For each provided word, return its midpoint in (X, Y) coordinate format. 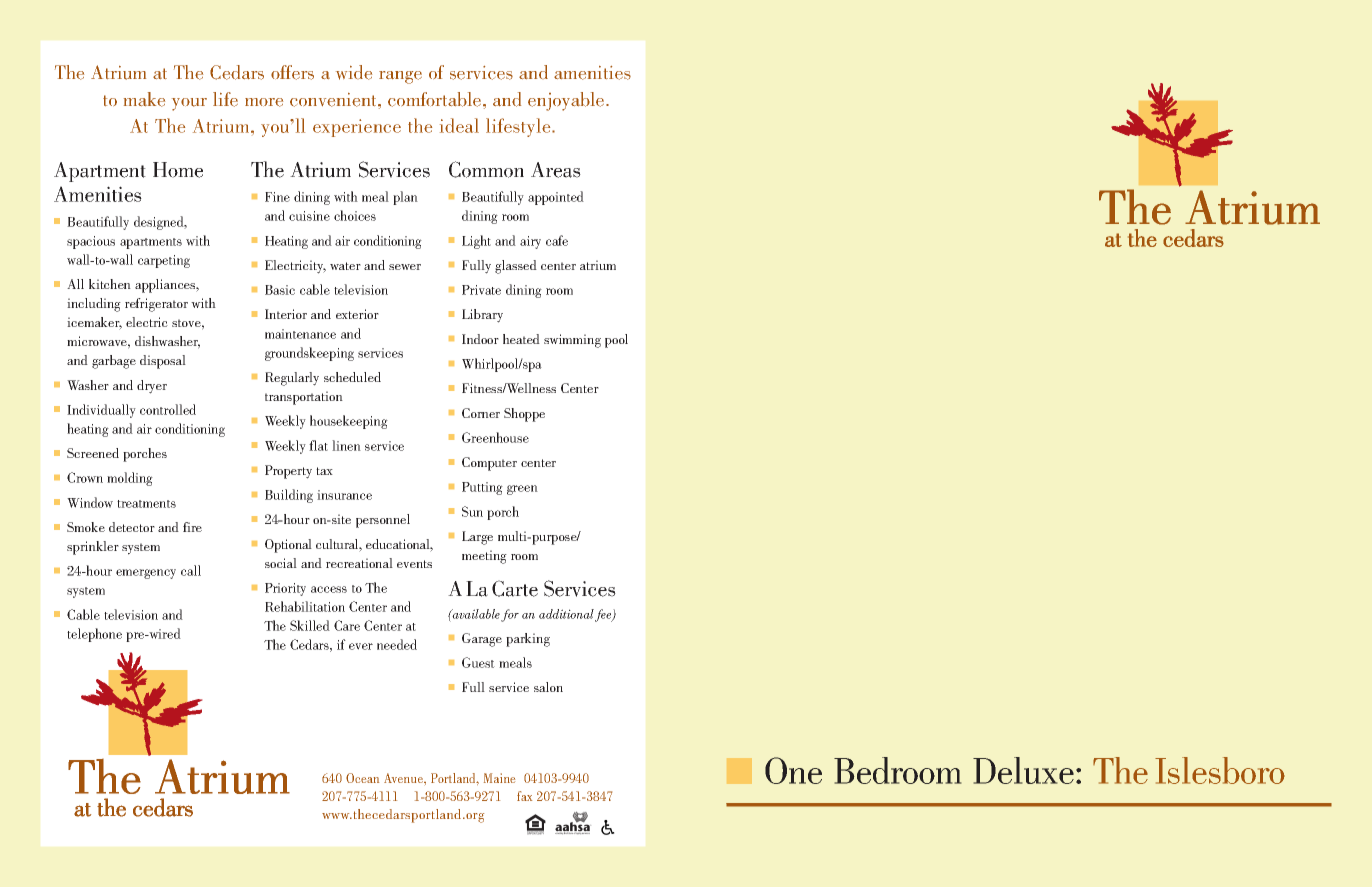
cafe (557, 240)
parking (528, 640)
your (189, 104)
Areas (556, 170)
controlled (168, 409)
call (191, 570)
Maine (499, 778)
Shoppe (524, 415)
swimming (572, 341)
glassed (516, 267)
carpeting (164, 261)
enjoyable (567, 101)
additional (567, 615)
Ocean (362, 778)
